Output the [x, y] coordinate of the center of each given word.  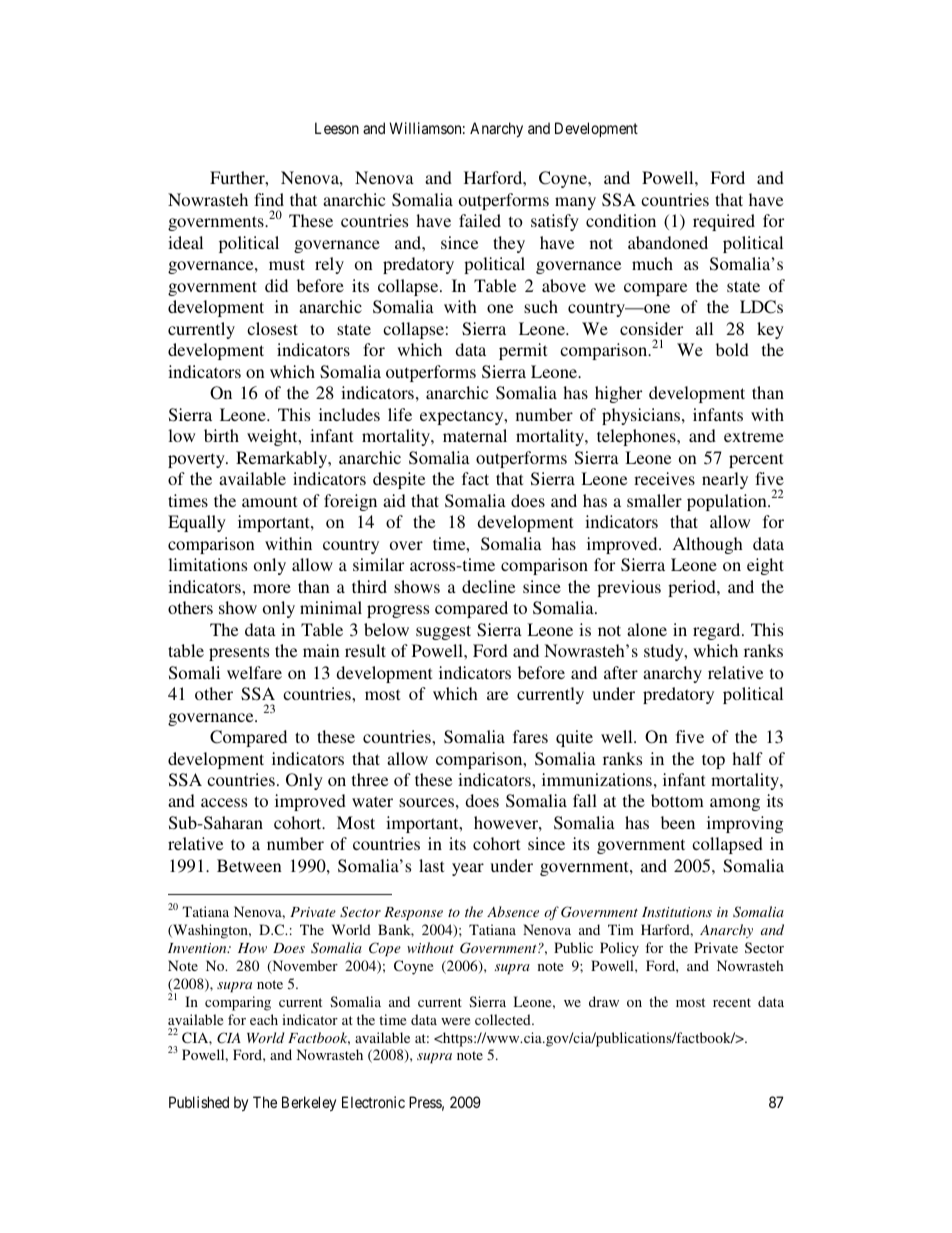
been [678, 822]
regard [718, 631]
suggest [443, 632]
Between [249, 865]
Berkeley [309, 1103]
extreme [754, 436]
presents [239, 653]
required [724, 222]
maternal [475, 435]
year [468, 869]
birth [221, 435]
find [269, 199]
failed [480, 220]
